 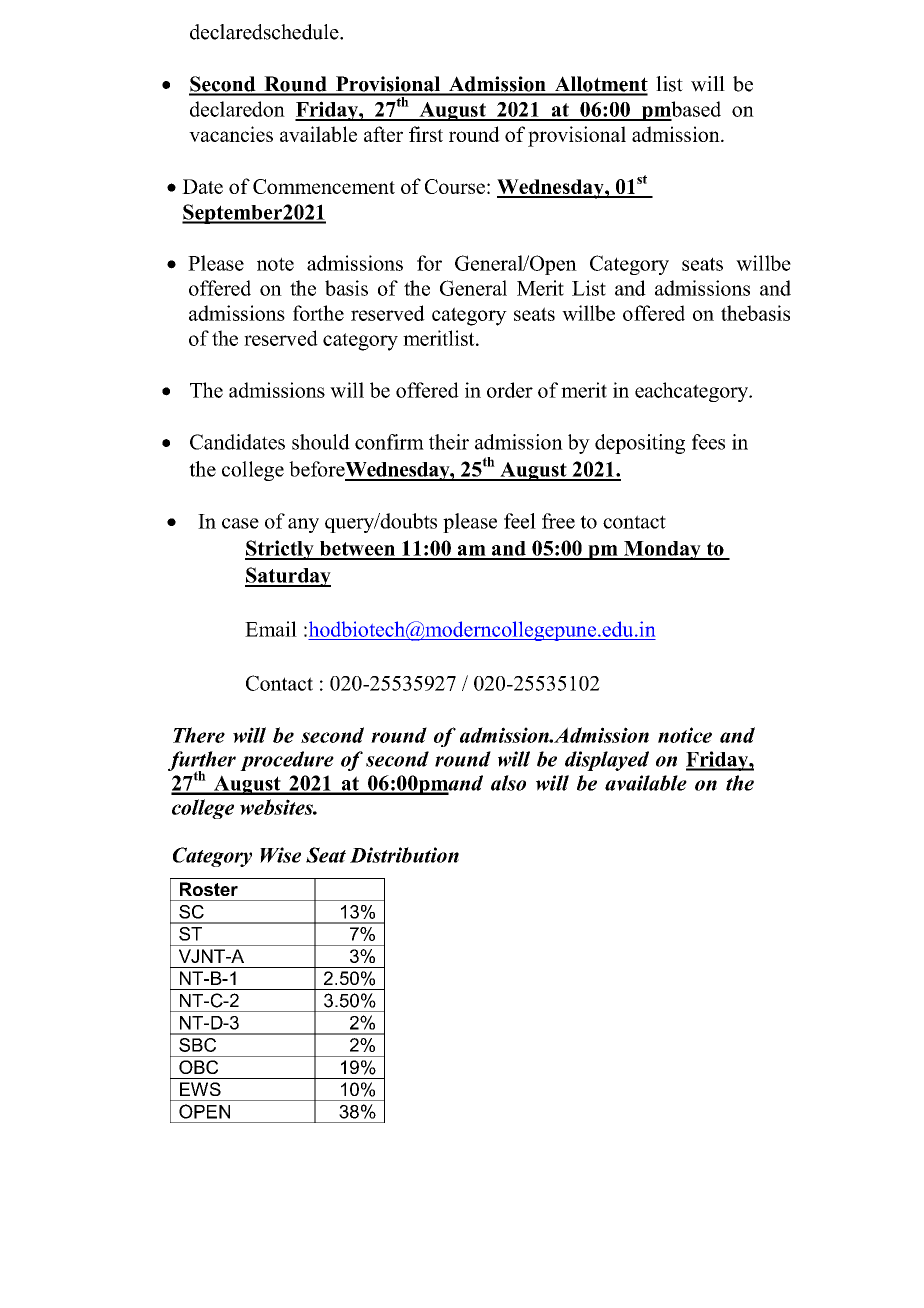 I want to click on should, so click(x=321, y=442).
